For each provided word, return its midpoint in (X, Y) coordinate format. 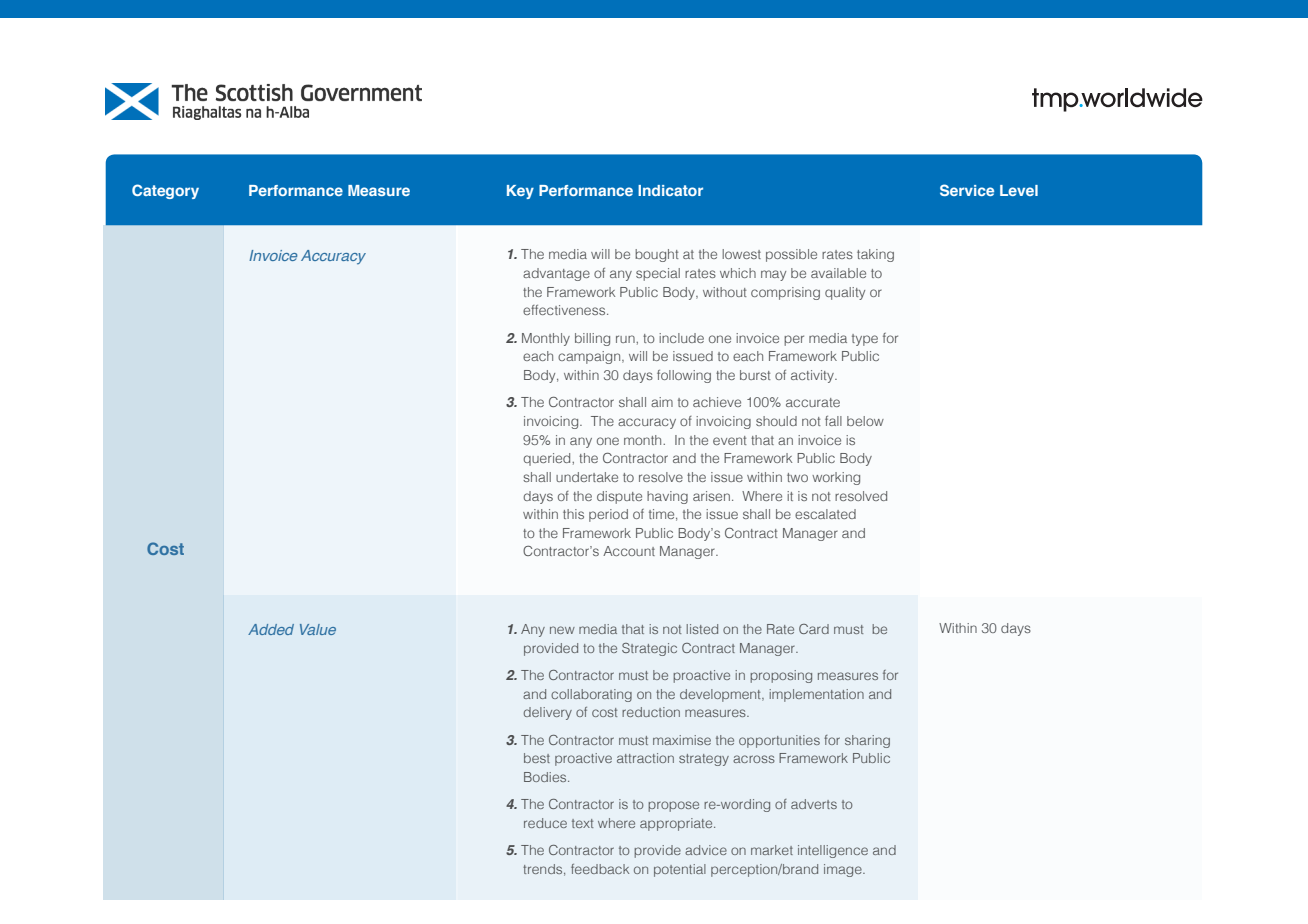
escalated (825, 514)
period (608, 515)
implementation (816, 695)
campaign (590, 357)
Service (967, 190)
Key (520, 192)
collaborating (591, 695)
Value (318, 629)
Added (271, 629)
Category (165, 191)
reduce (545, 823)
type (865, 340)
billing (592, 339)
